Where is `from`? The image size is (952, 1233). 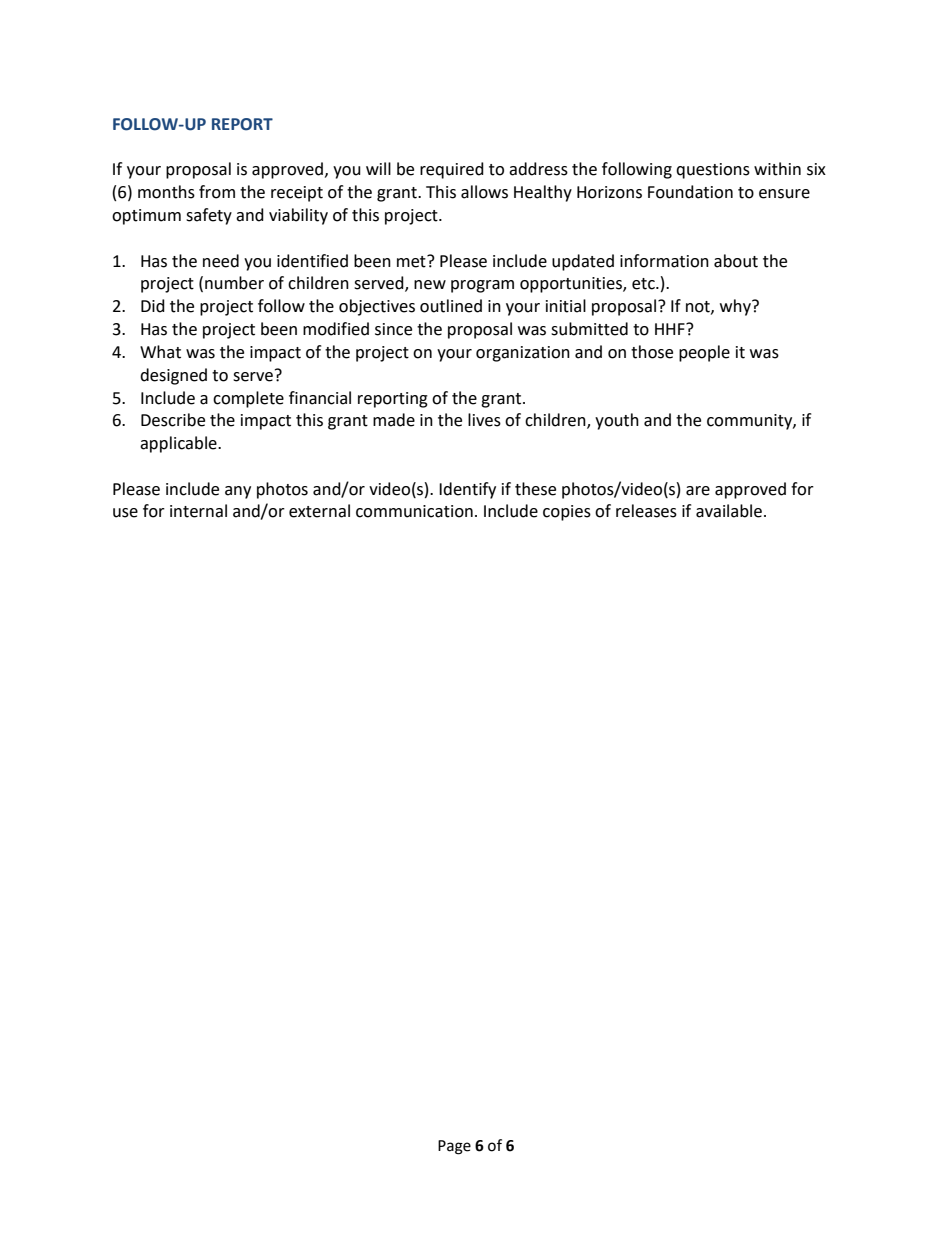
from is located at coordinates (217, 192).
